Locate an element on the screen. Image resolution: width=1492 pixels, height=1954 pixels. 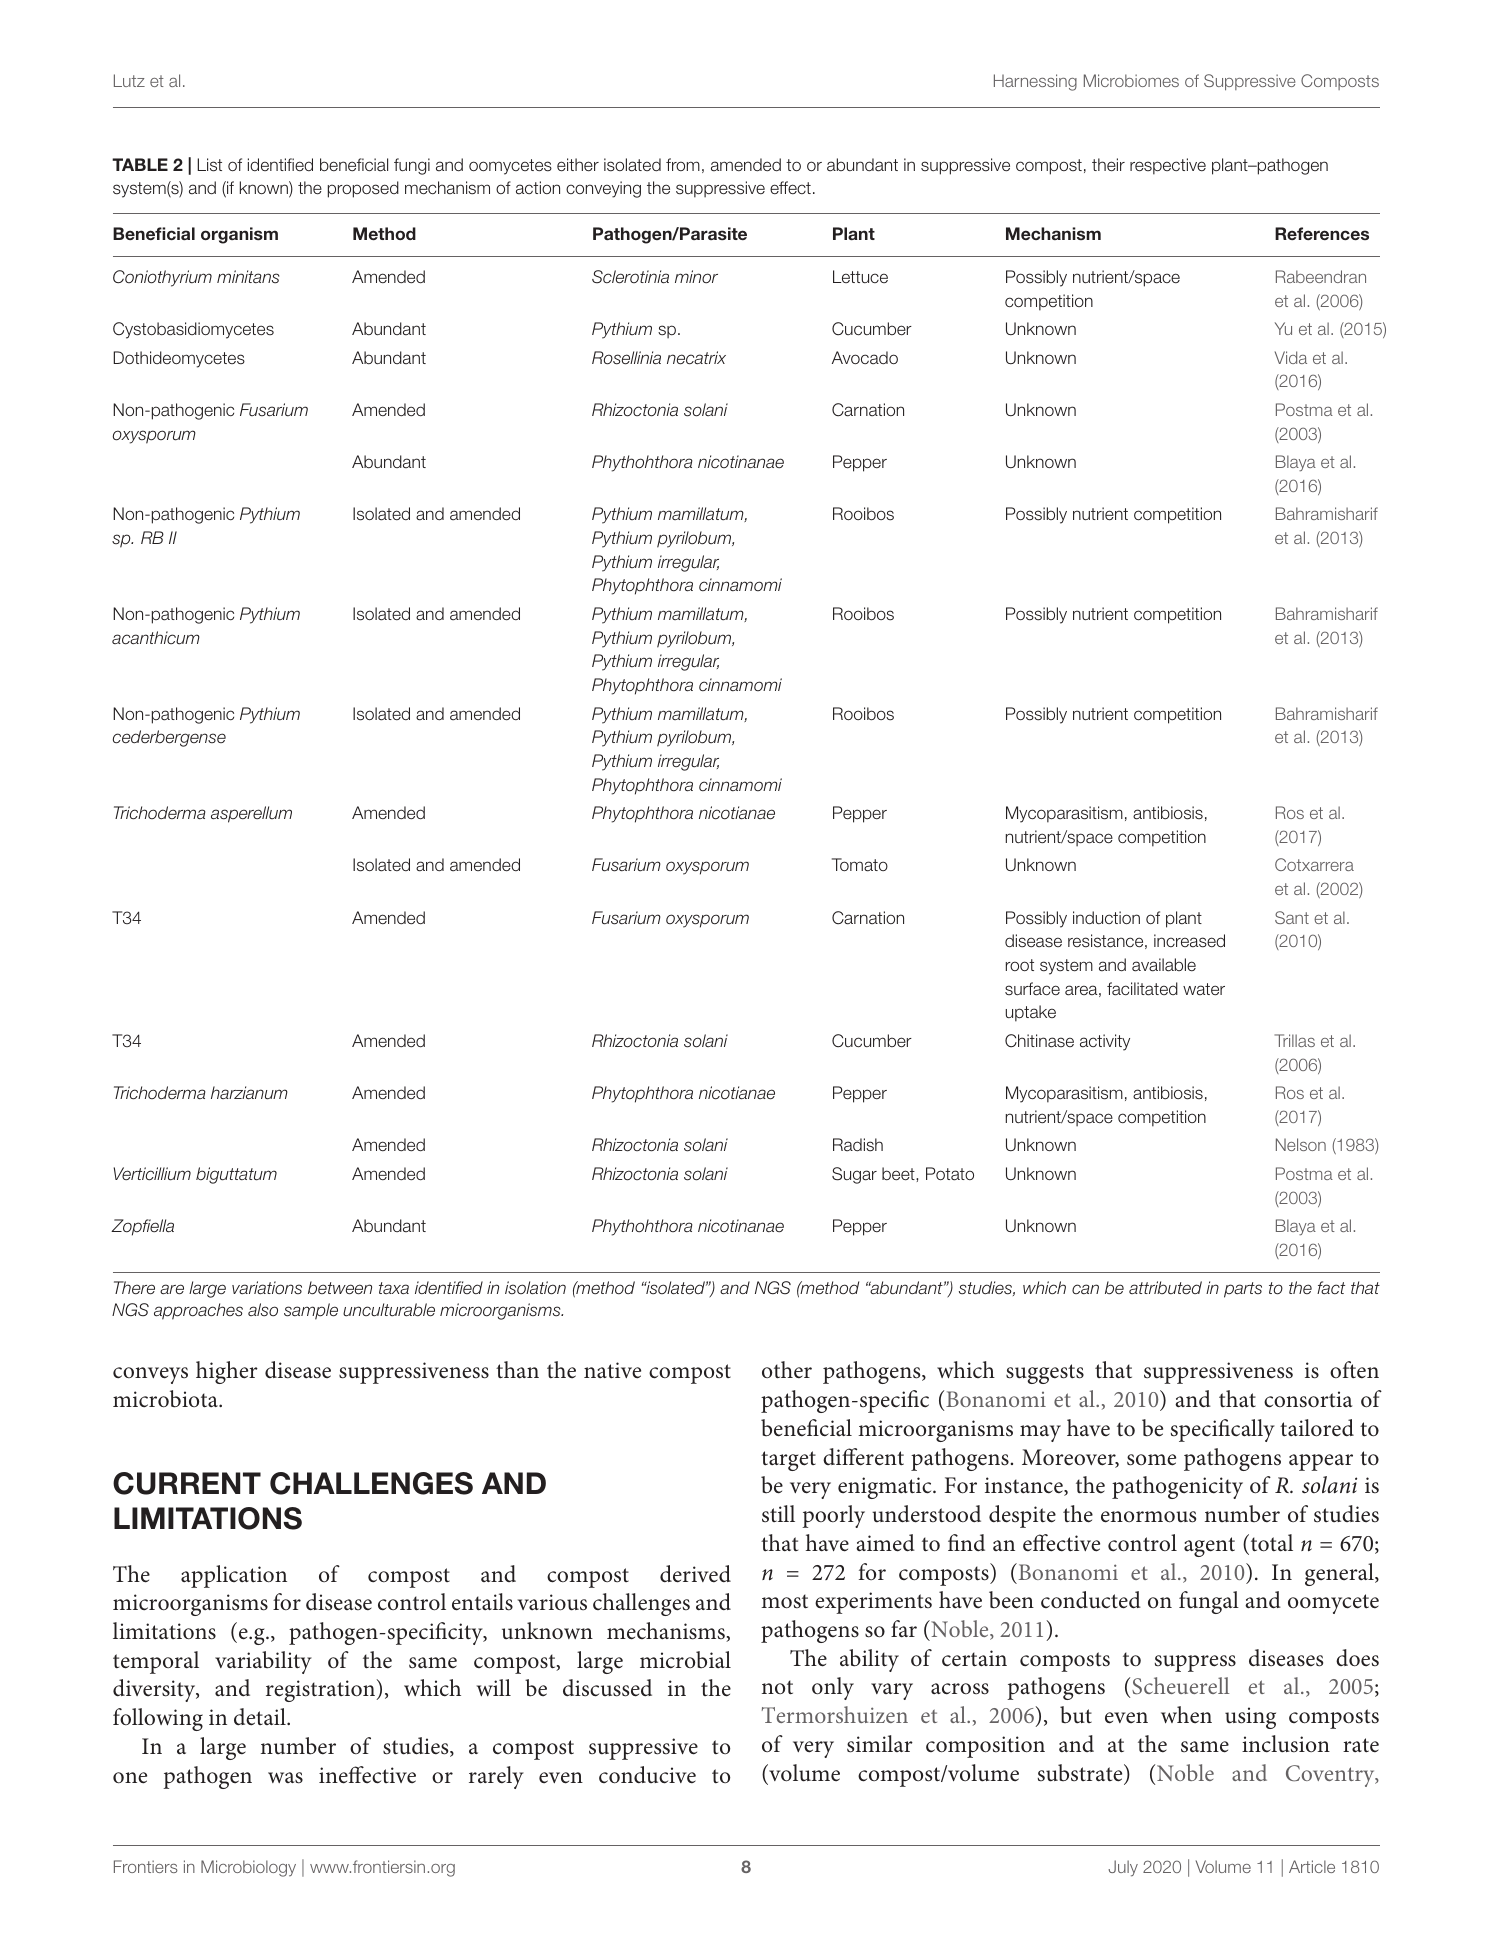
Sugar is located at coordinates (854, 1175).
